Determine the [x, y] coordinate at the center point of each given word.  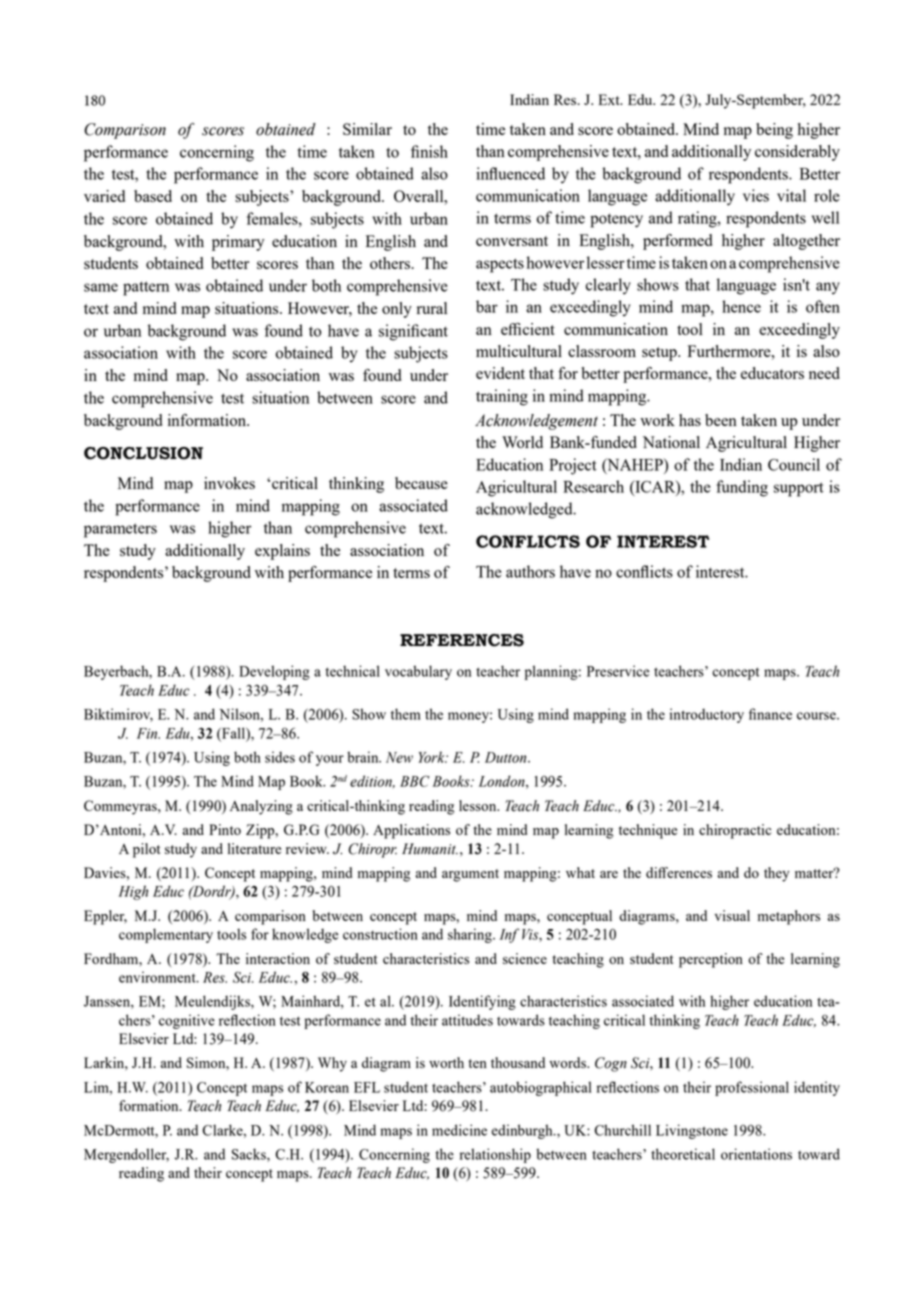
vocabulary [418, 672]
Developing [274, 672]
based [153, 196]
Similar [367, 129]
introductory [707, 715]
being [774, 131]
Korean [327, 1087]
